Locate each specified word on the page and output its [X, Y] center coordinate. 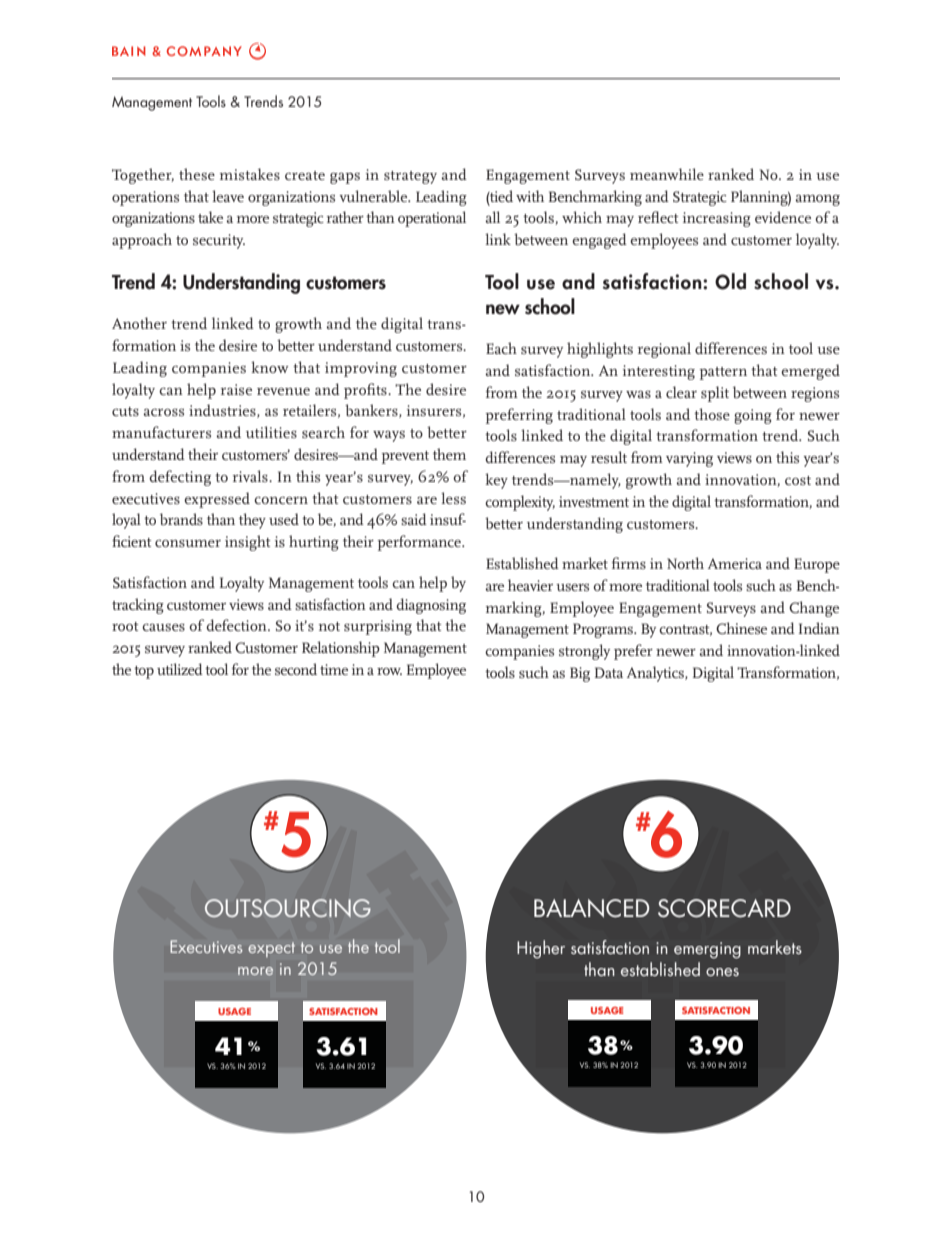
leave [228, 196]
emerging [707, 950]
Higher [541, 949]
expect [271, 949]
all [492, 217]
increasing [717, 219]
